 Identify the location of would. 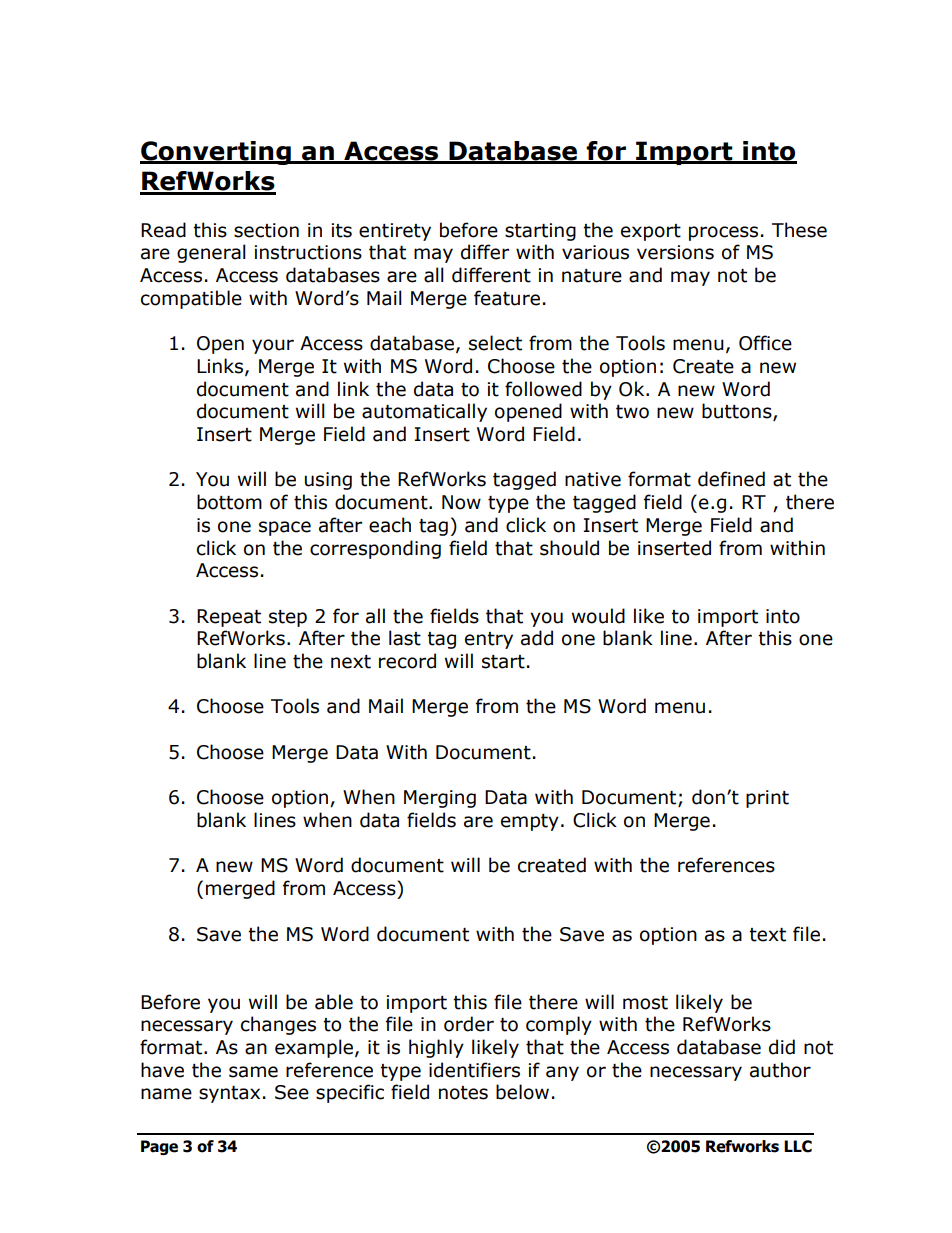
(598, 616).
